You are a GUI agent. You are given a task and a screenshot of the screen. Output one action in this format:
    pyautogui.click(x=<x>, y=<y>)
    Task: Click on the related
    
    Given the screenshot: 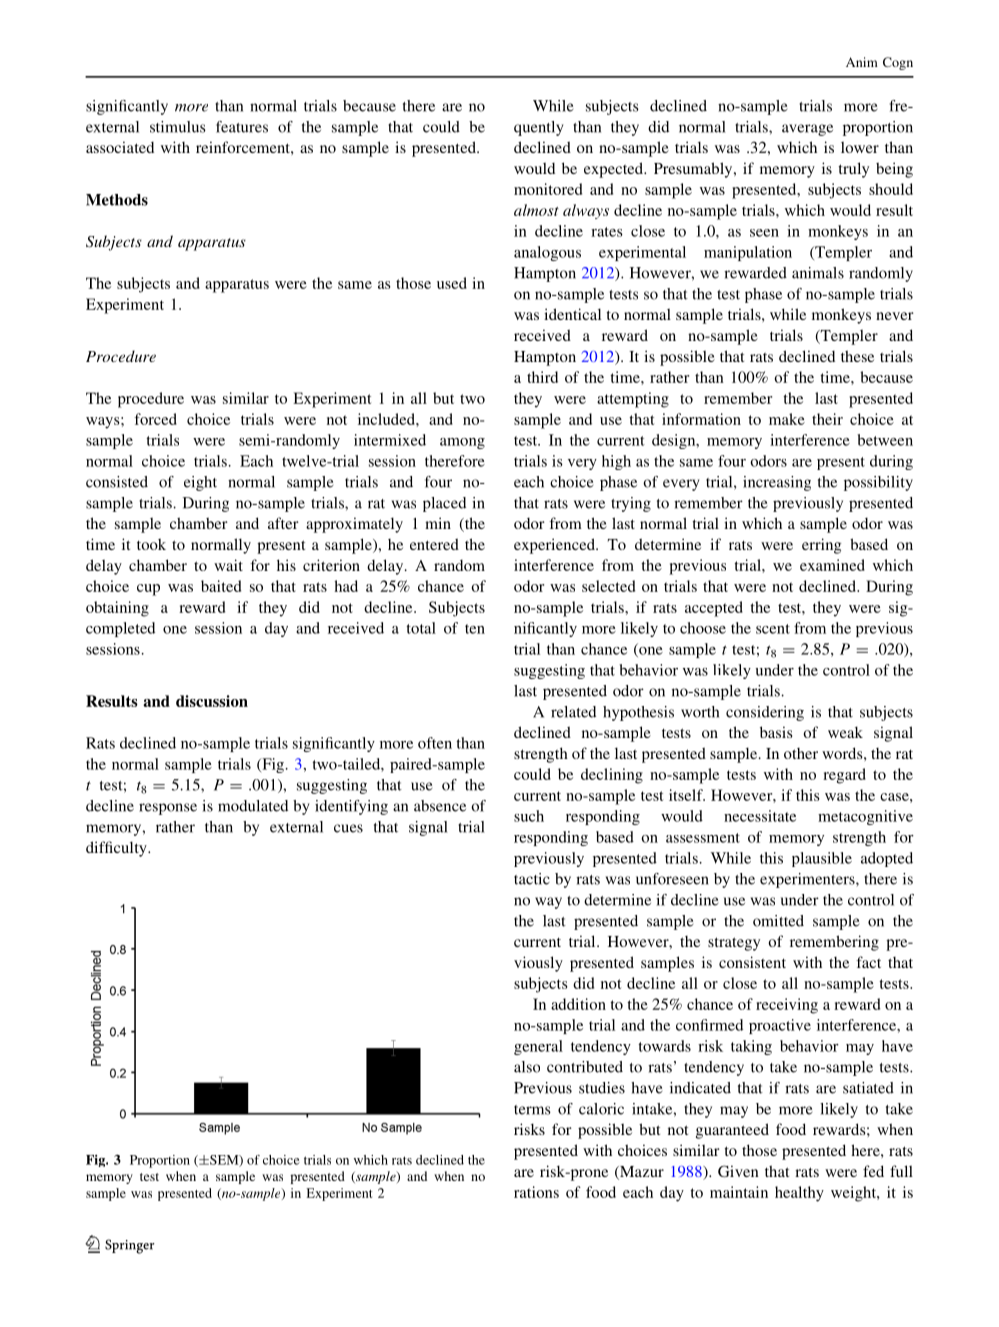 What is the action you would take?
    pyautogui.click(x=573, y=712)
